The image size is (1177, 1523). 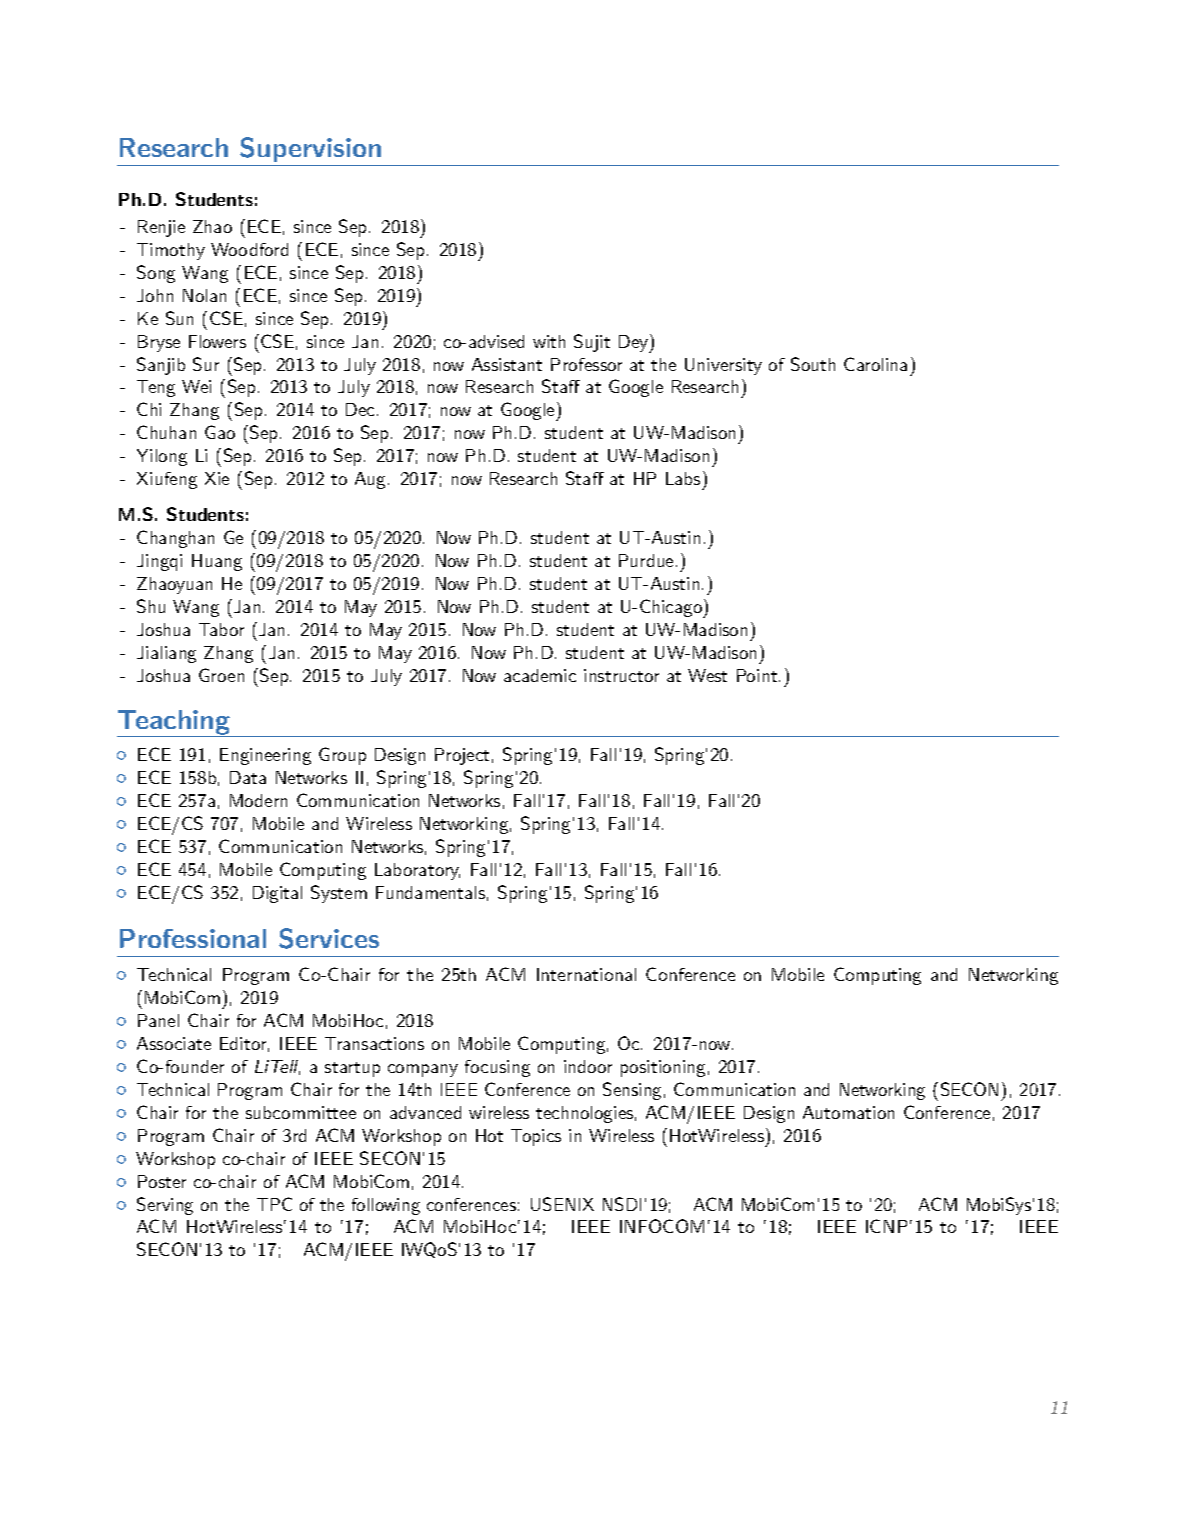 What do you see at coordinates (258, 800) in the screenshot?
I see `Modern` at bounding box center [258, 800].
